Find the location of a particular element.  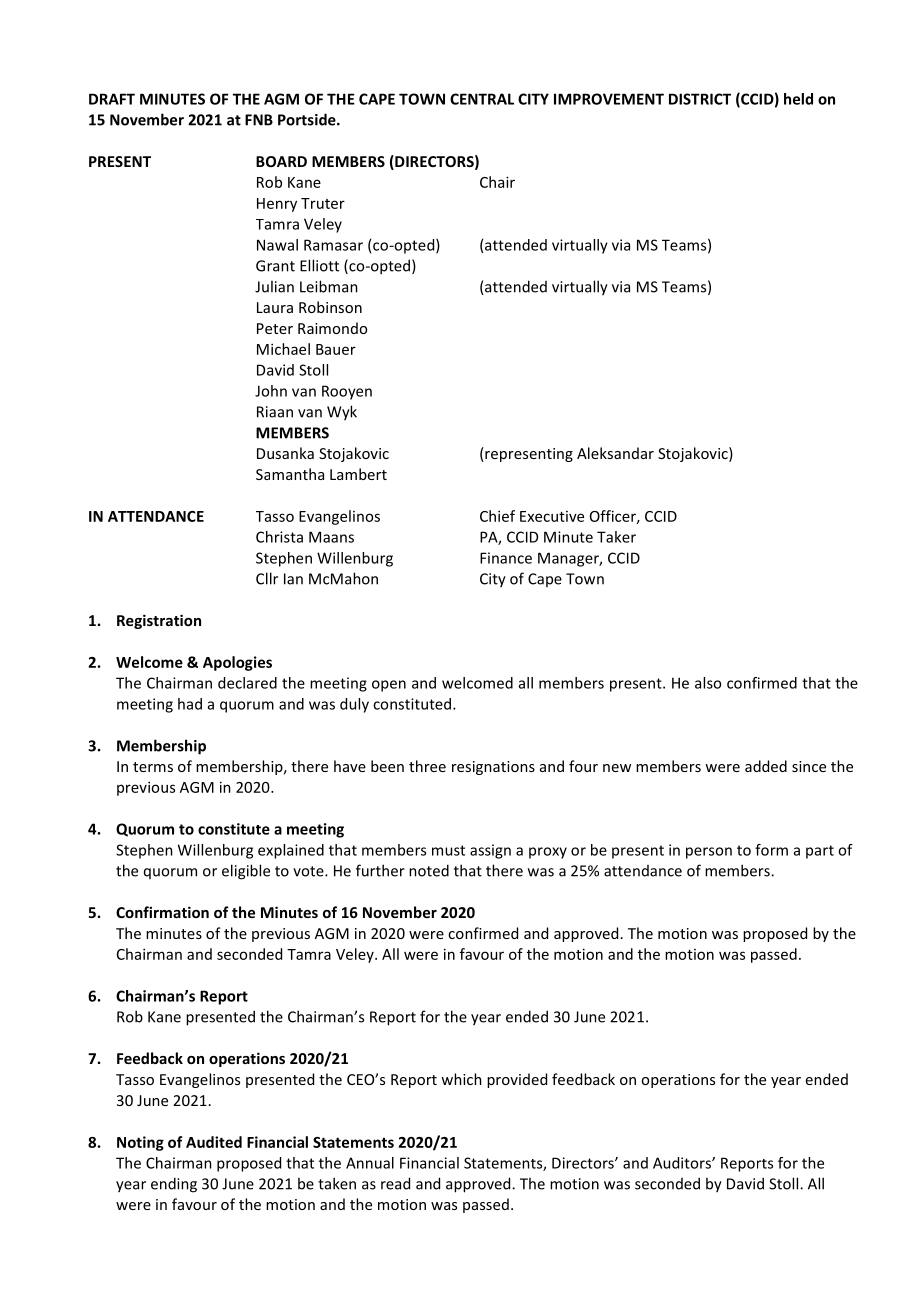

Taker is located at coordinates (616, 537).
